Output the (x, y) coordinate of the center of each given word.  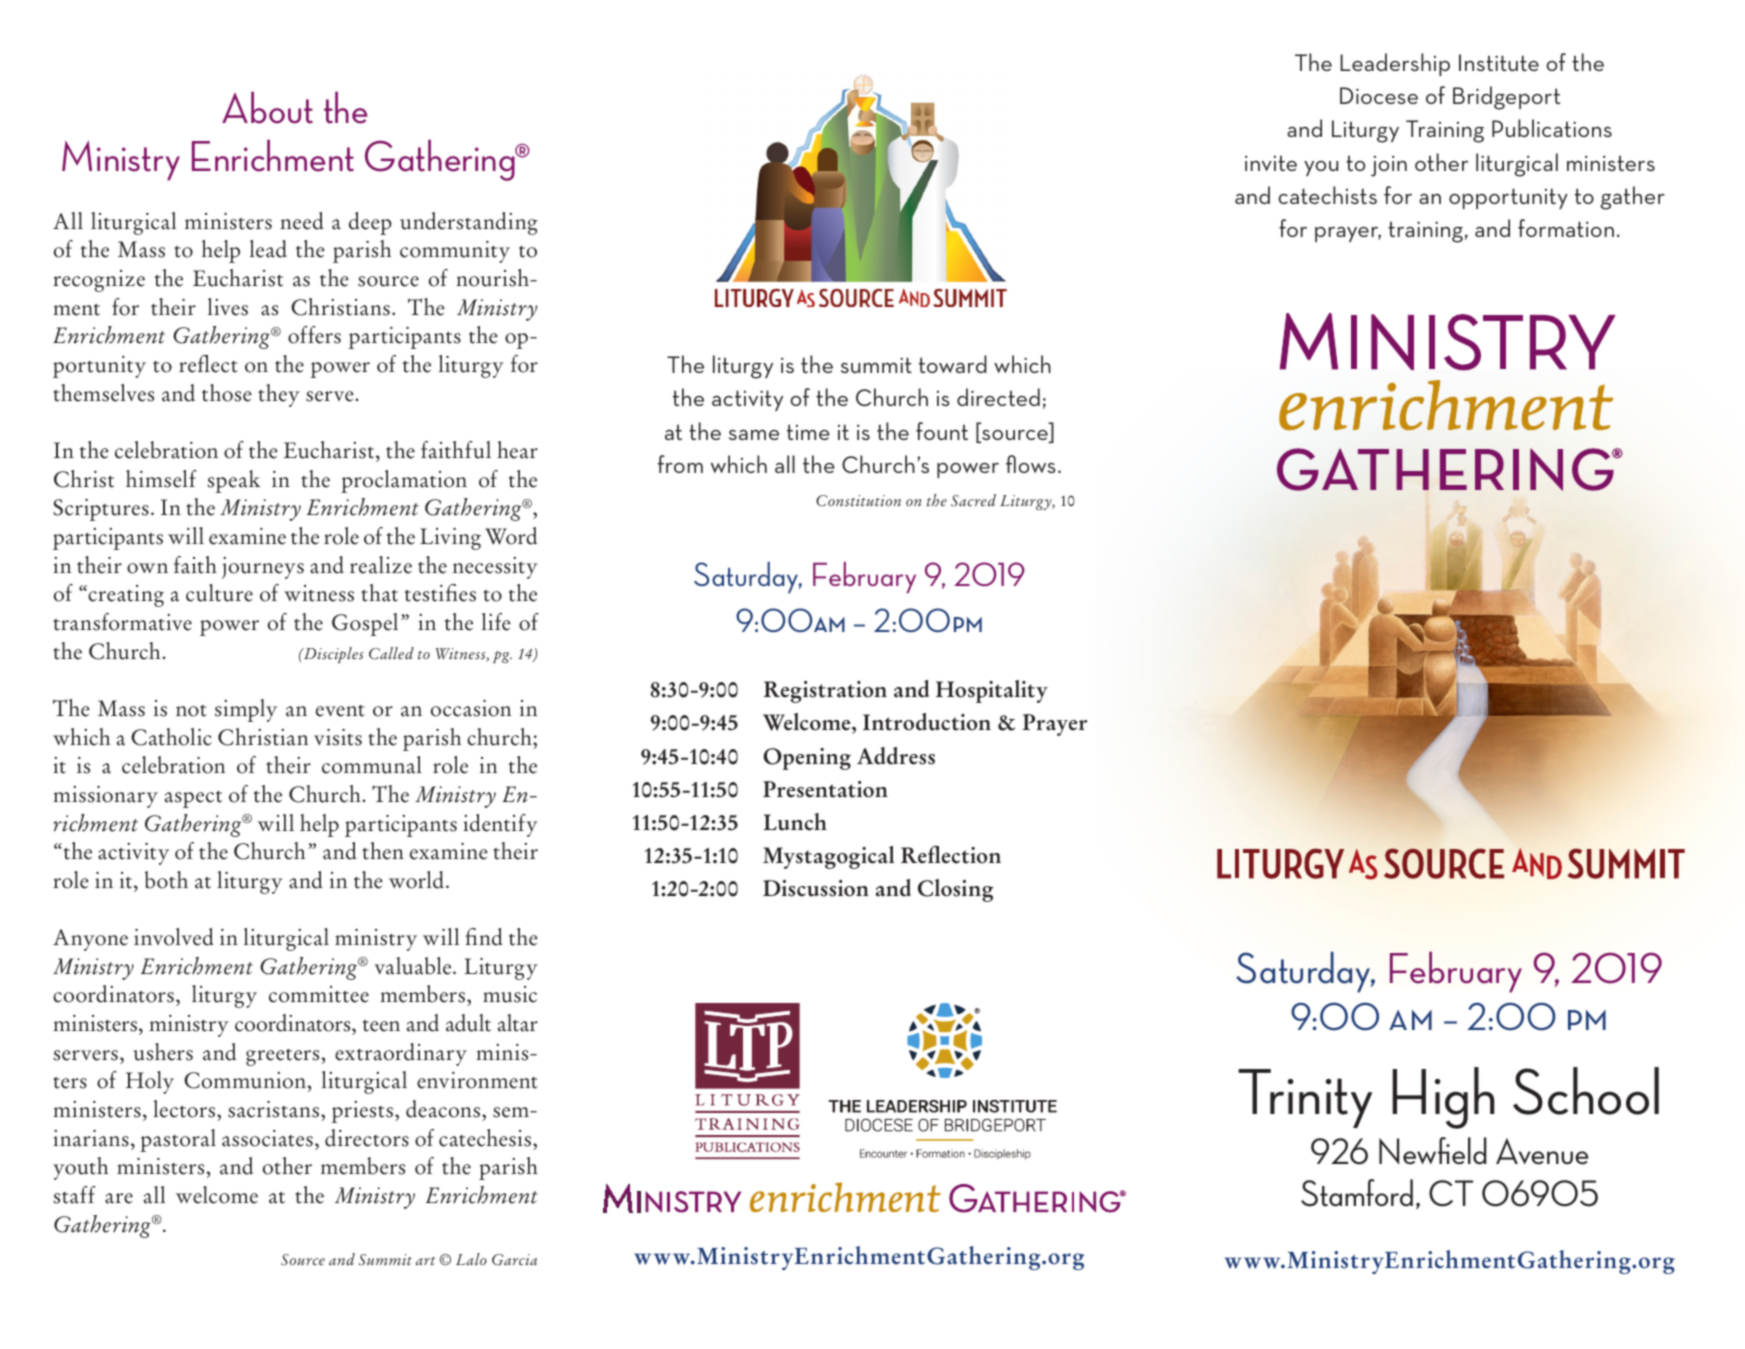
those (227, 393)
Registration (825, 692)
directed (998, 397)
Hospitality (992, 691)
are (119, 1198)
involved (174, 937)
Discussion (816, 888)
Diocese (1379, 95)
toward (953, 364)
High (1443, 1098)
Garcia (514, 1260)
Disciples (332, 655)
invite (1271, 163)
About (267, 107)
